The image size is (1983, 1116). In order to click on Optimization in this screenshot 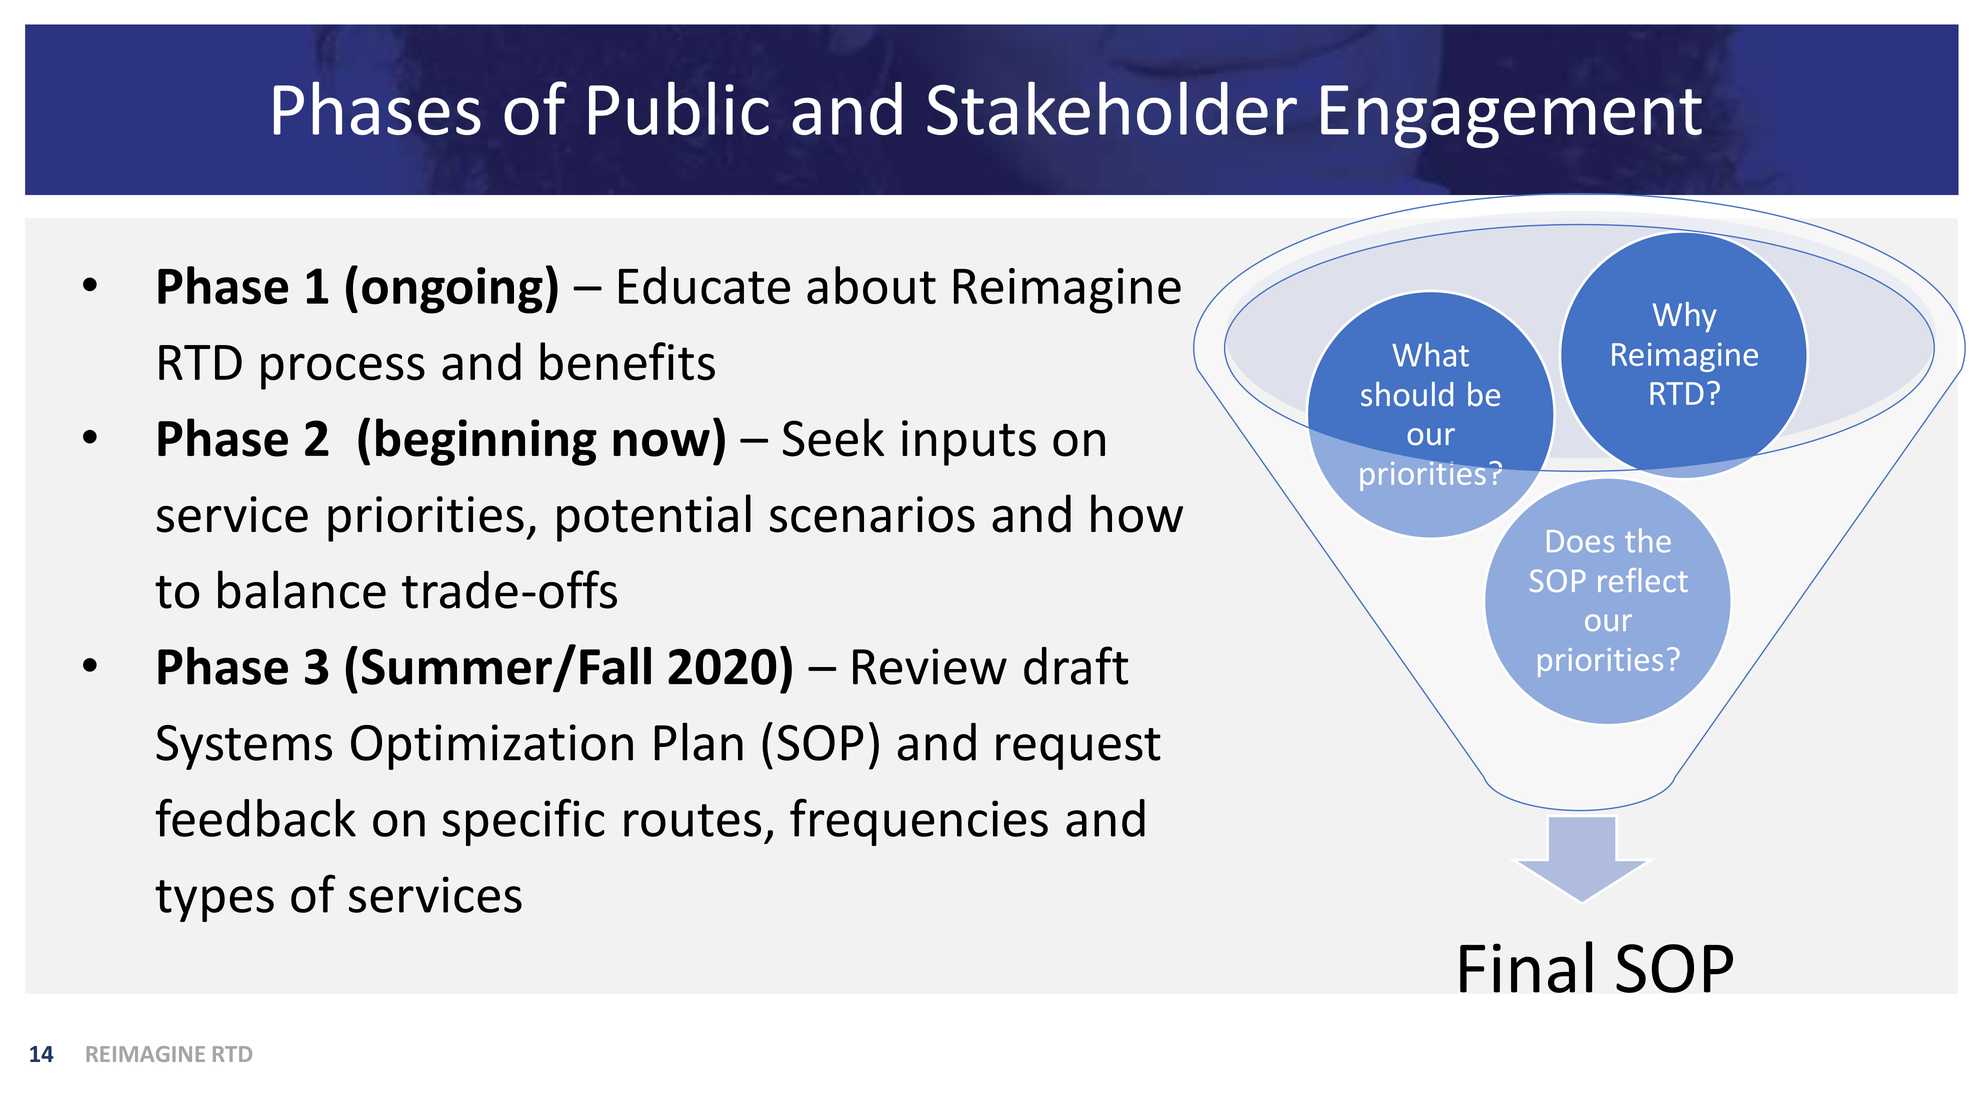, I will do `click(492, 747)`.
